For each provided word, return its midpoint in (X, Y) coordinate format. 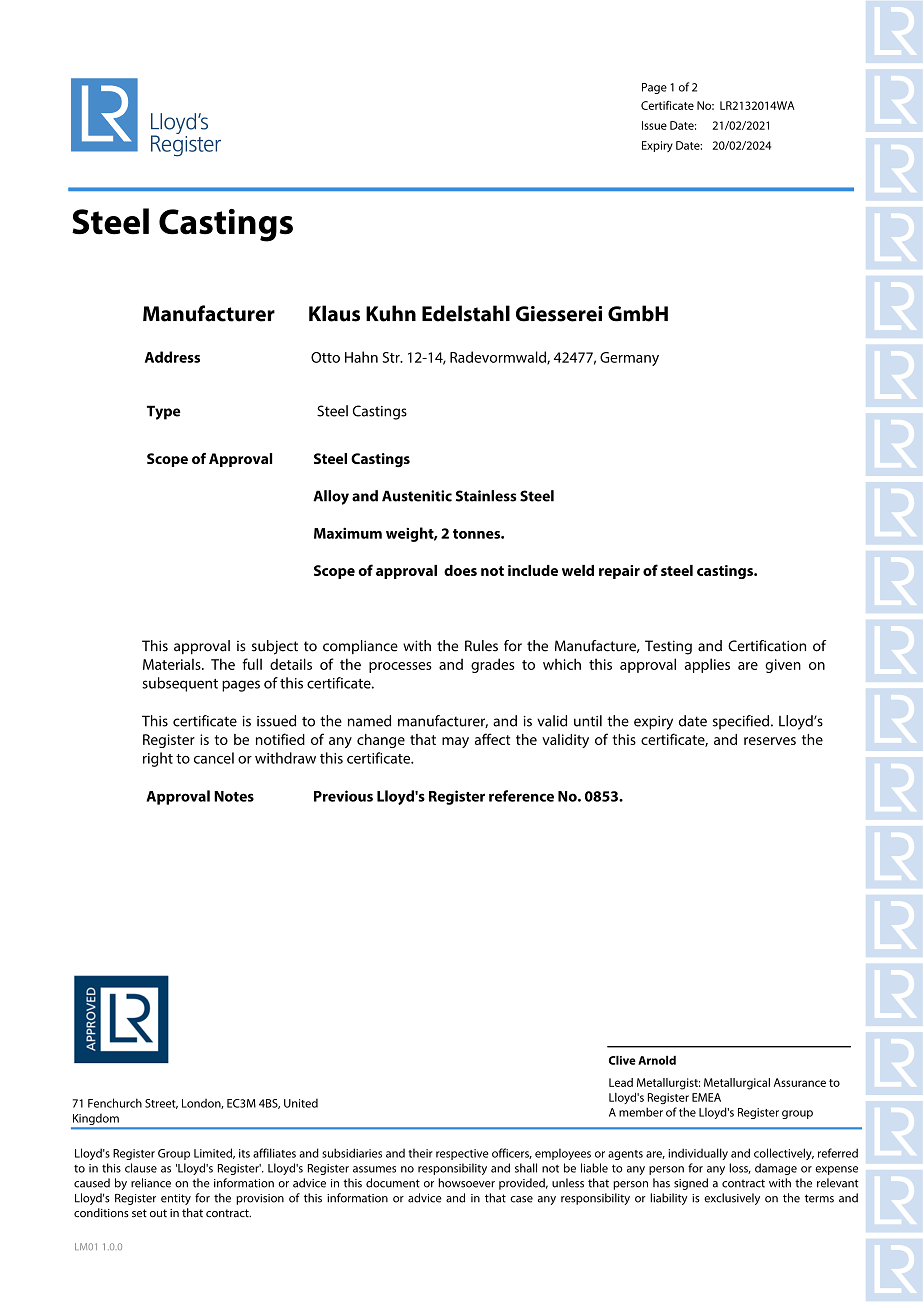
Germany (629, 359)
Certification (767, 646)
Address (172, 357)
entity (176, 1199)
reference (521, 796)
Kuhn (391, 313)
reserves (770, 741)
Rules (481, 646)
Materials (173, 664)
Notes (234, 796)
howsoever (466, 1183)
